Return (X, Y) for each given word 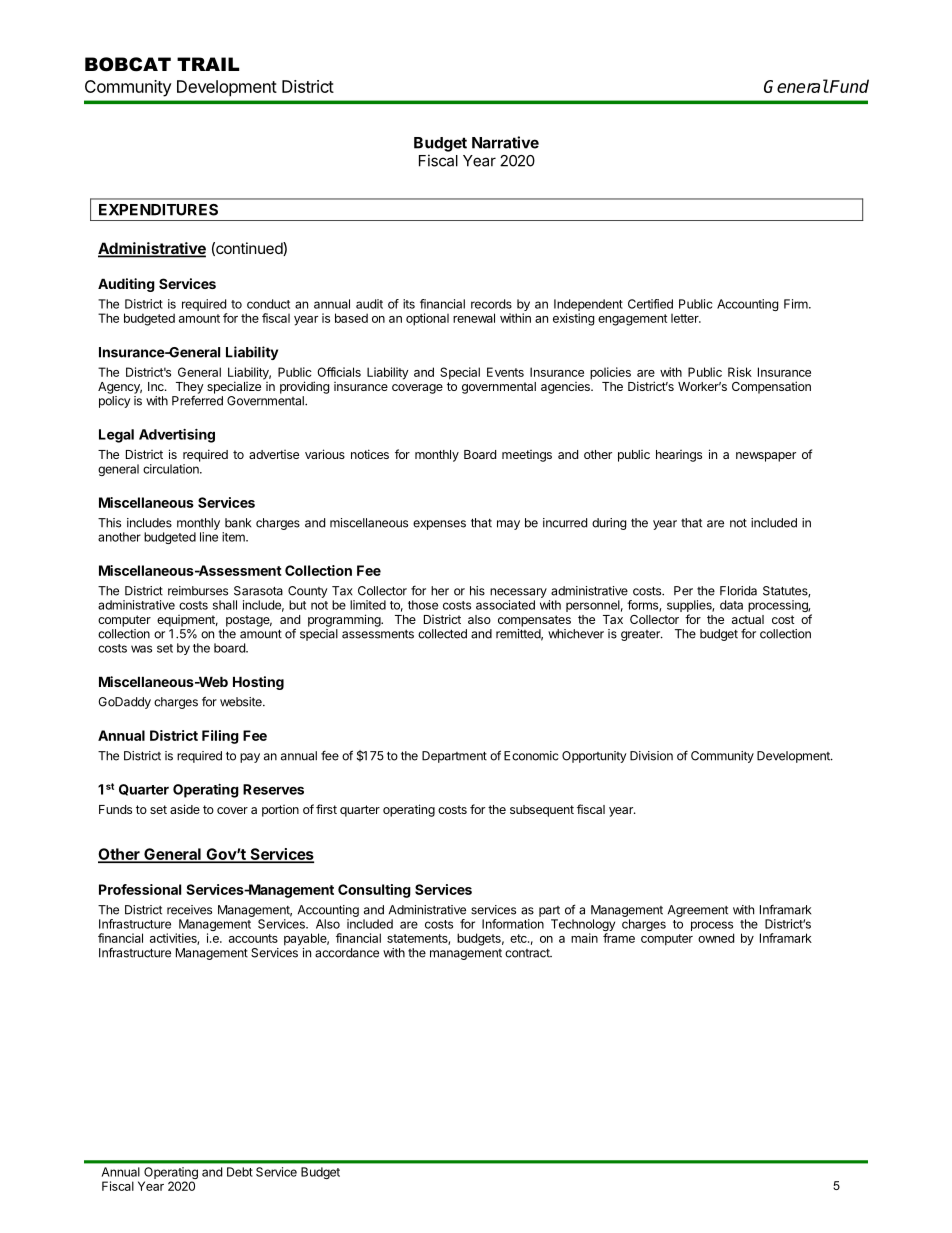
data (731, 605)
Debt (240, 1172)
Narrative (505, 142)
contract (528, 953)
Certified (650, 304)
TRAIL (208, 64)
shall (225, 605)
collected (442, 634)
